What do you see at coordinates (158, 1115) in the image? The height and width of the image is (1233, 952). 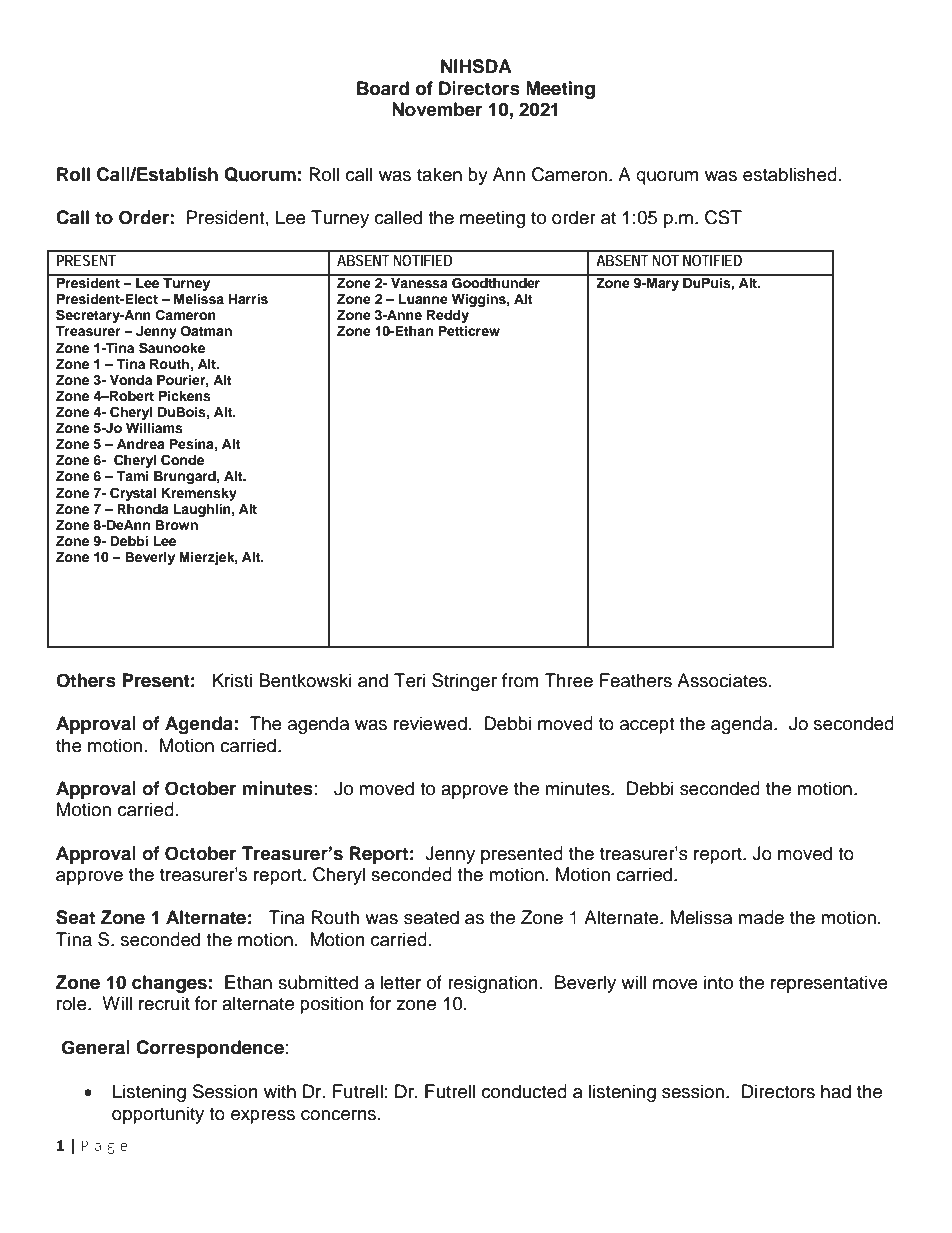 I see `opportunity` at bounding box center [158, 1115].
